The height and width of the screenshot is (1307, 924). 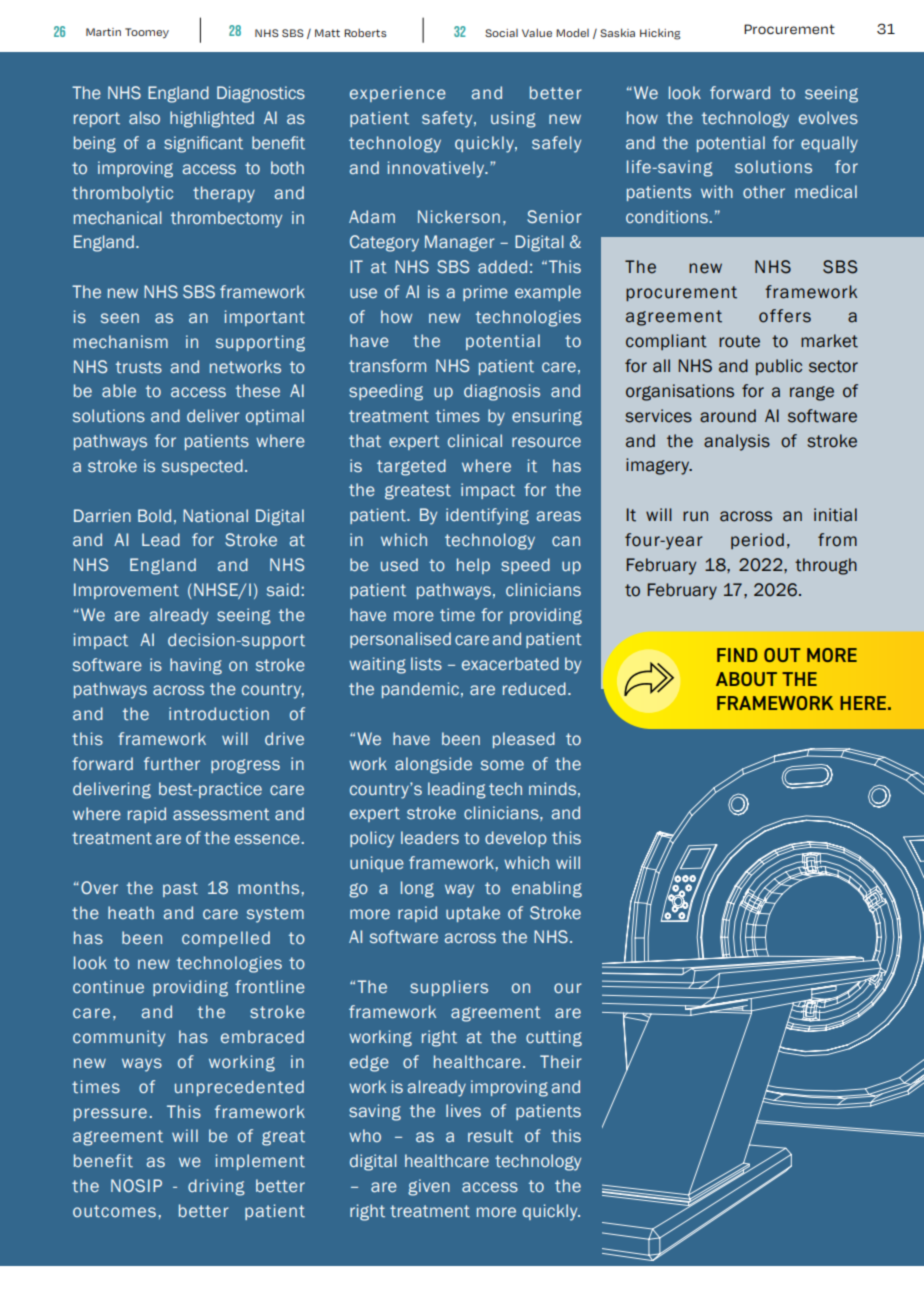 What do you see at coordinates (147, 33) in the screenshot?
I see `Toomey` at bounding box center [147, 33].
